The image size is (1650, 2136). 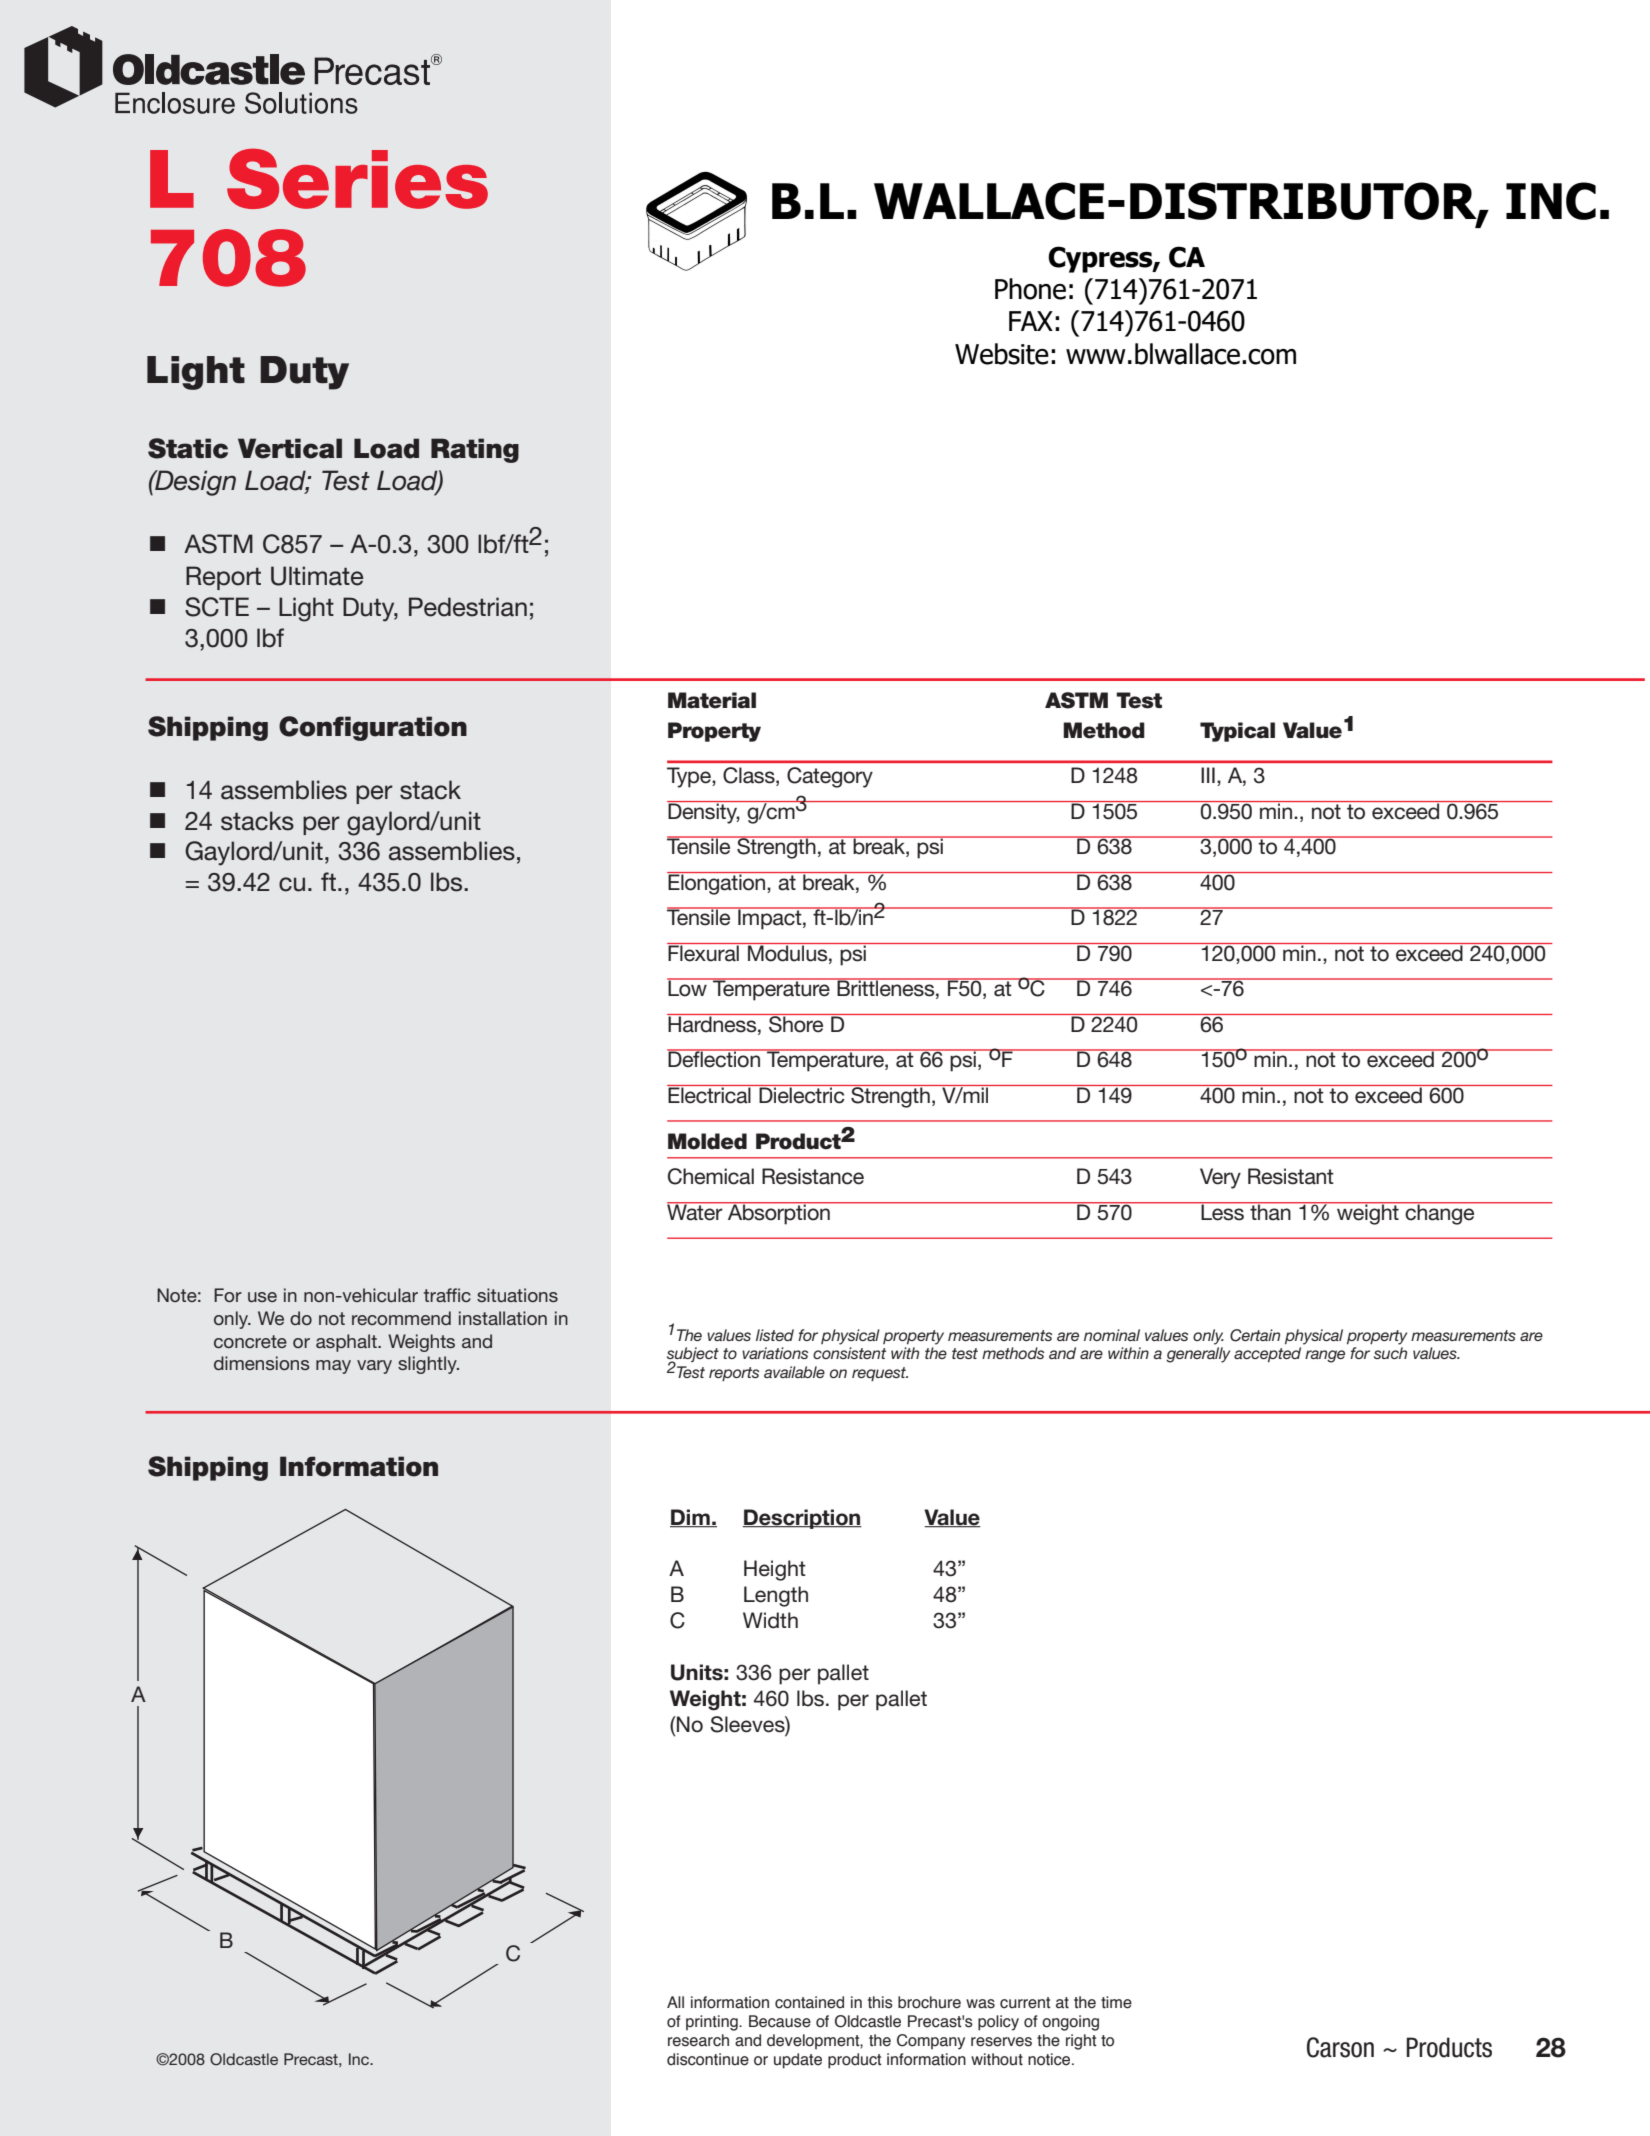 What do you see at coordinates (794, 1372) in the document?
I see `available` at bounding box center [794, 1372].
